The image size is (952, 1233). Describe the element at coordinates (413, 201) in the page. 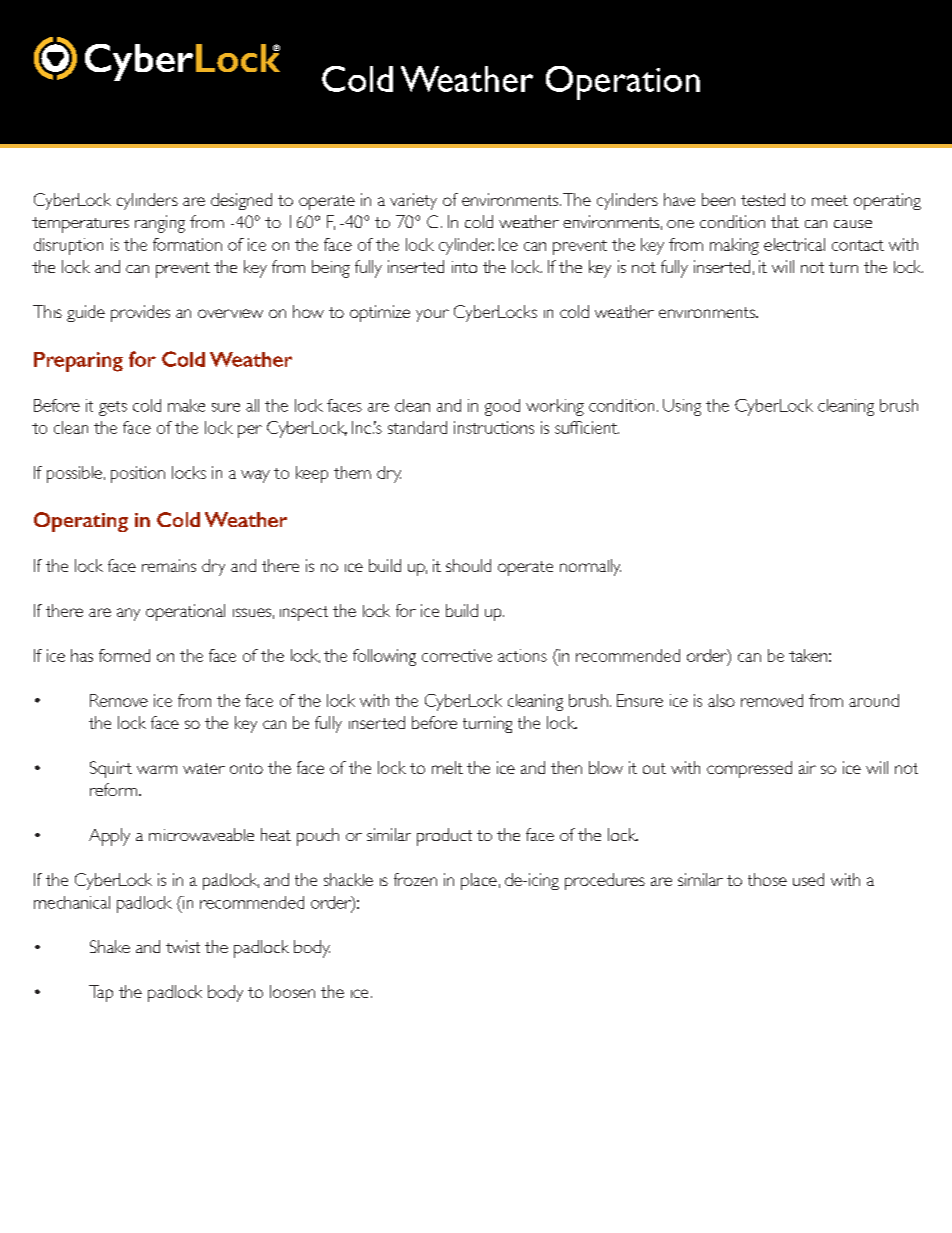

I see `variety` at that location.
